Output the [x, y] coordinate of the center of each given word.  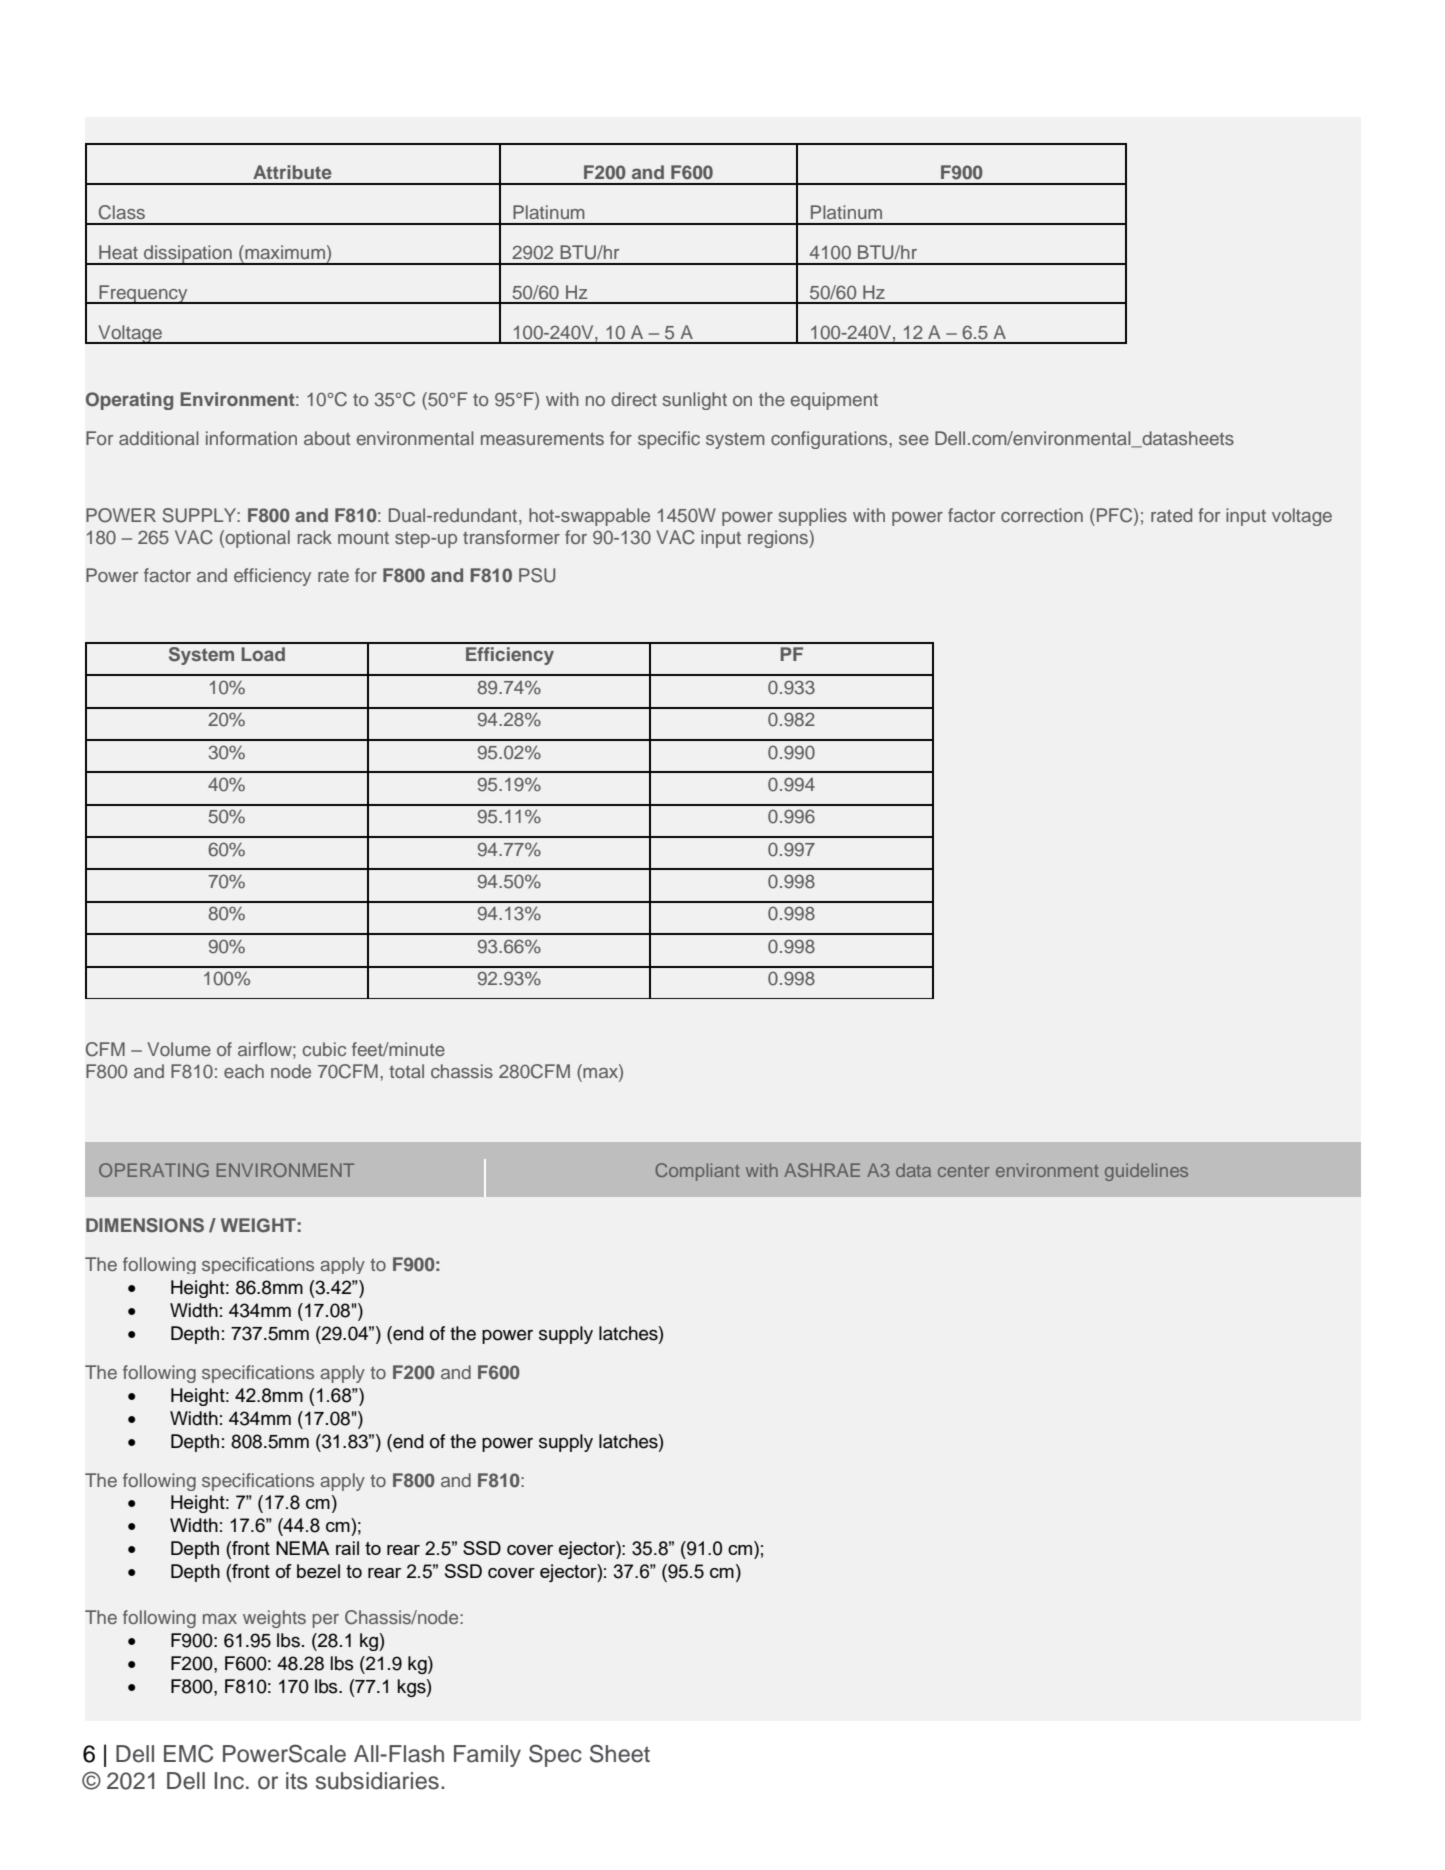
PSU [537, 575]
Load [263, 654]
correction [1042, 515]
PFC [1116, 516]
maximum [284, 252]
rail [347, 1548]
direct [634, 399]
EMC [188, 1753]
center [964, 1171]
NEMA [303, 1548]
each [244, 1071]
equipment [834, 401]
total [407, 1071]
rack [315, 537]
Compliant [697, 1172]
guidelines [1146, 1172]
